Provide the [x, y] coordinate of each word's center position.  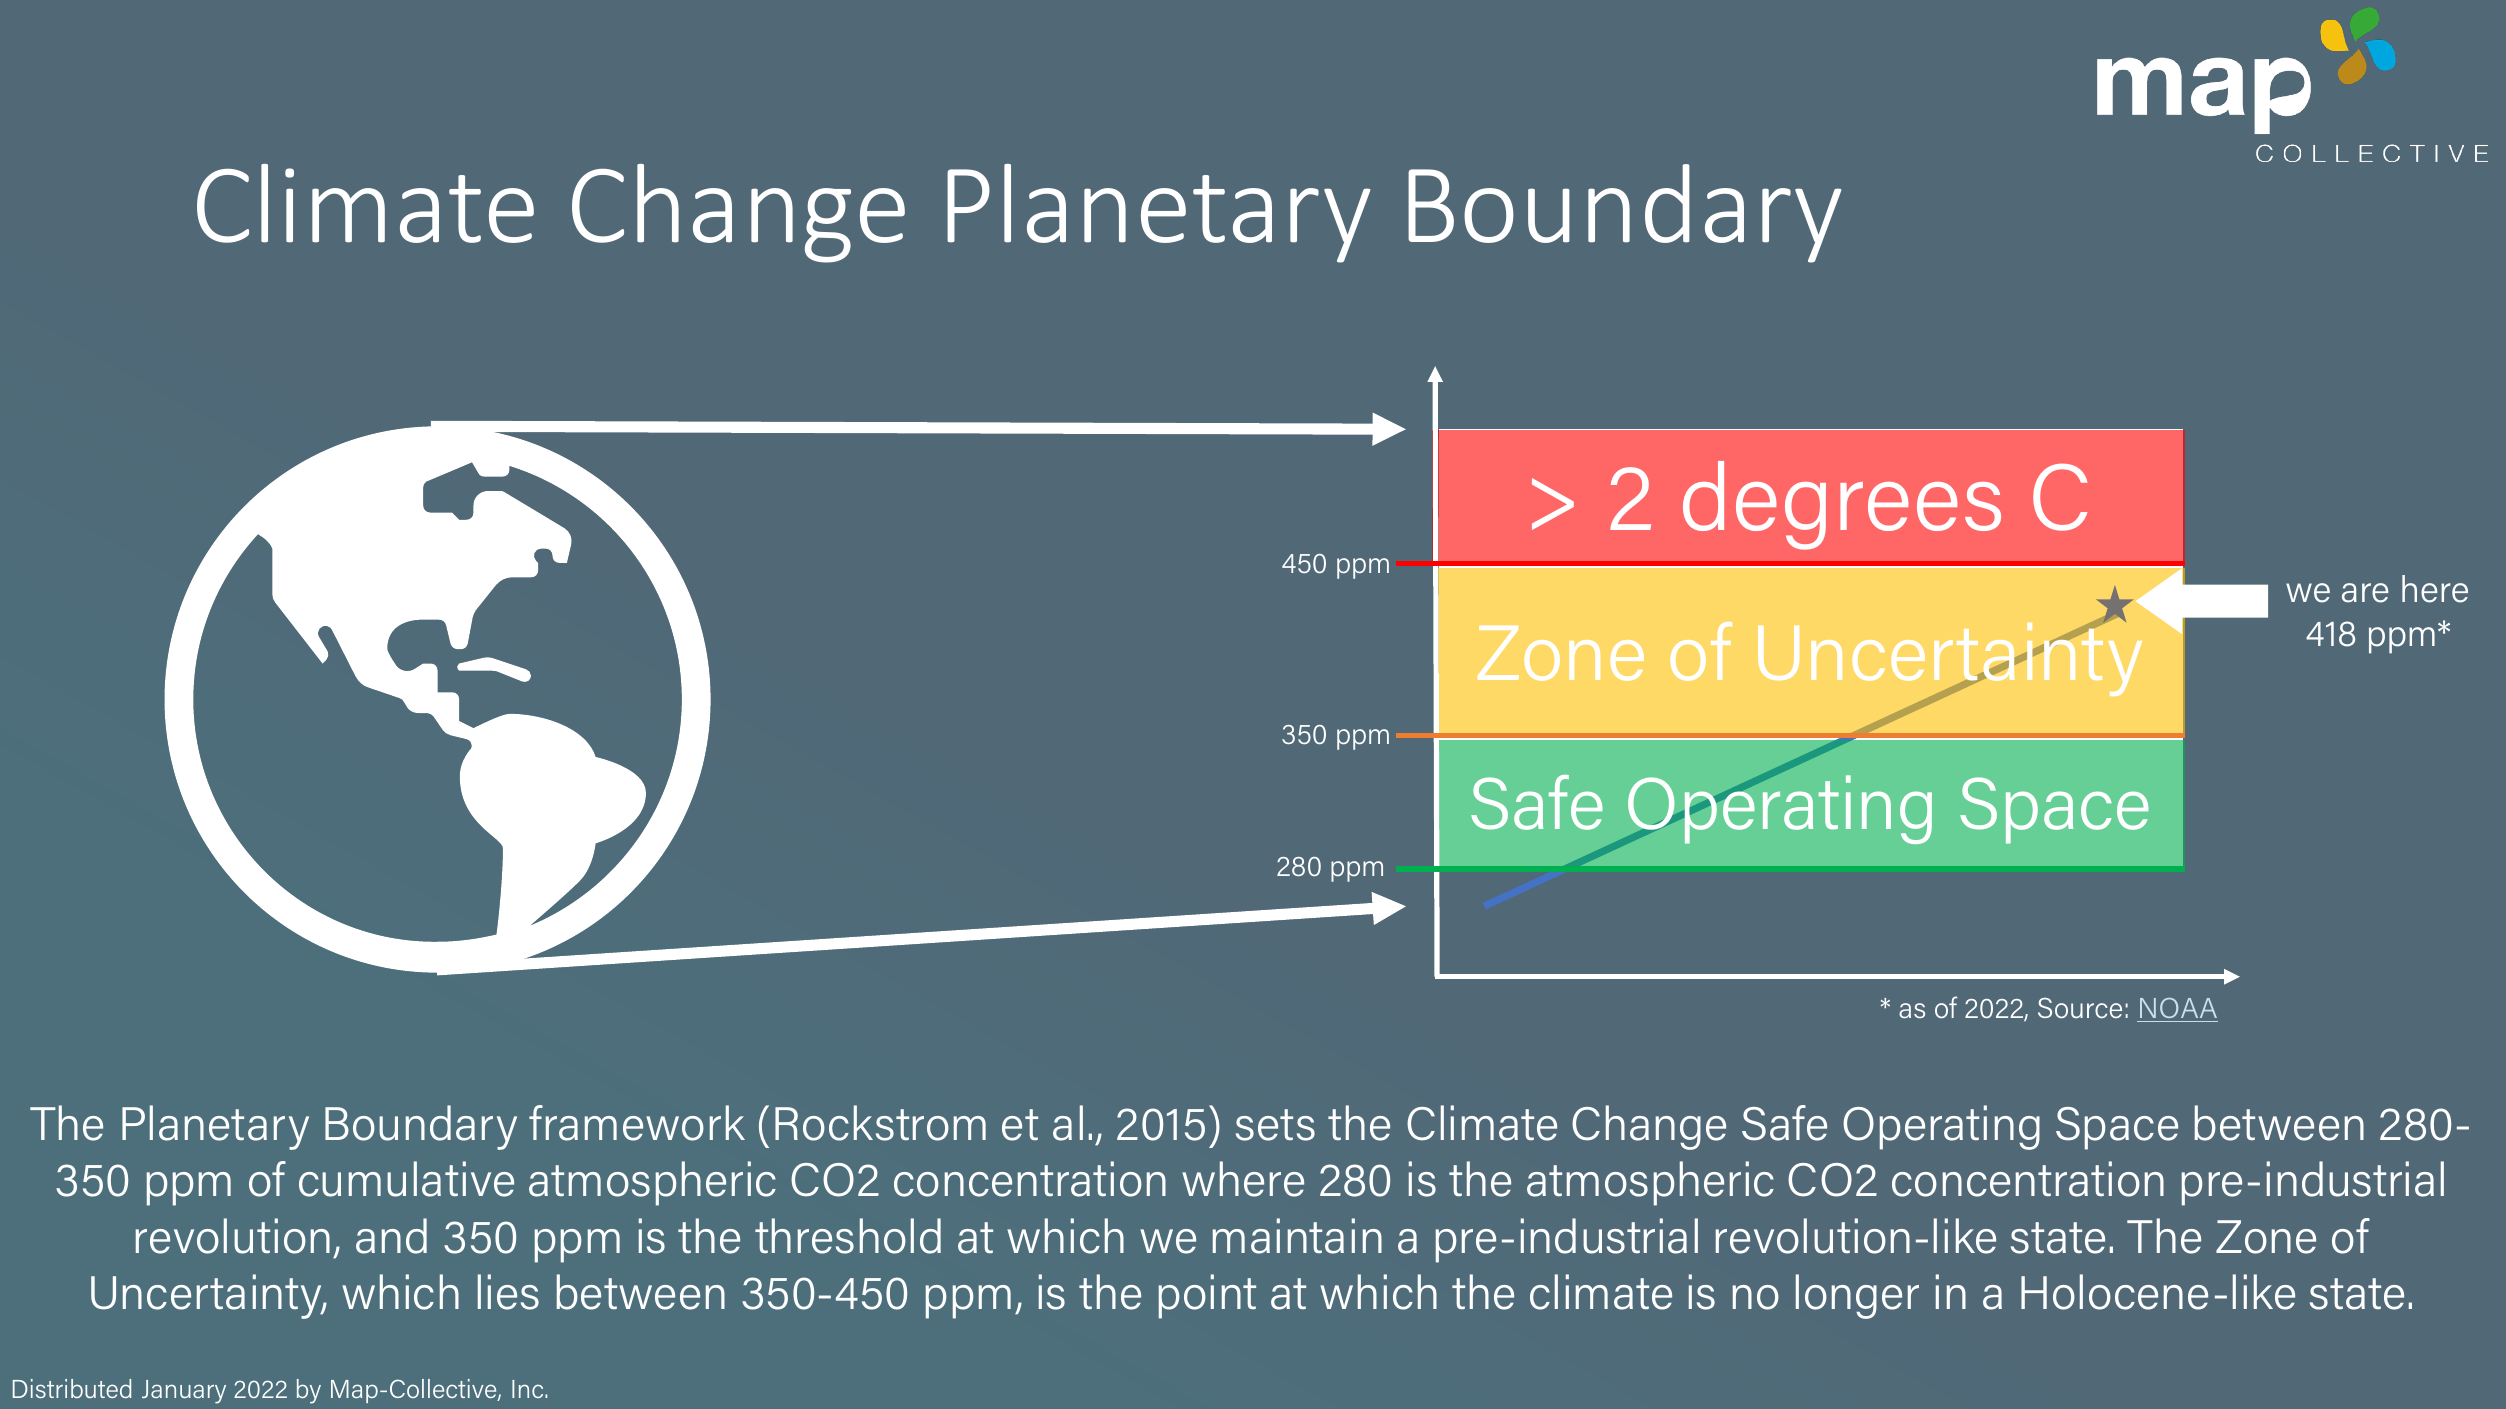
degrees [1842, 505]
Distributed [72, 1388]
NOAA [2178, 1008]
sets [1275, 1125]
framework [637, 1123]
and [391, 1236]
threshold [848, 1236]
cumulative [406, 1179]
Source [2080, 1008]
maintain [1297, 1236]
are [2365, 593]
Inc [529, 1389]
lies [508, 1292]
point [1207, 1296]
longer [1857, 1296]
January [184, 1392]
